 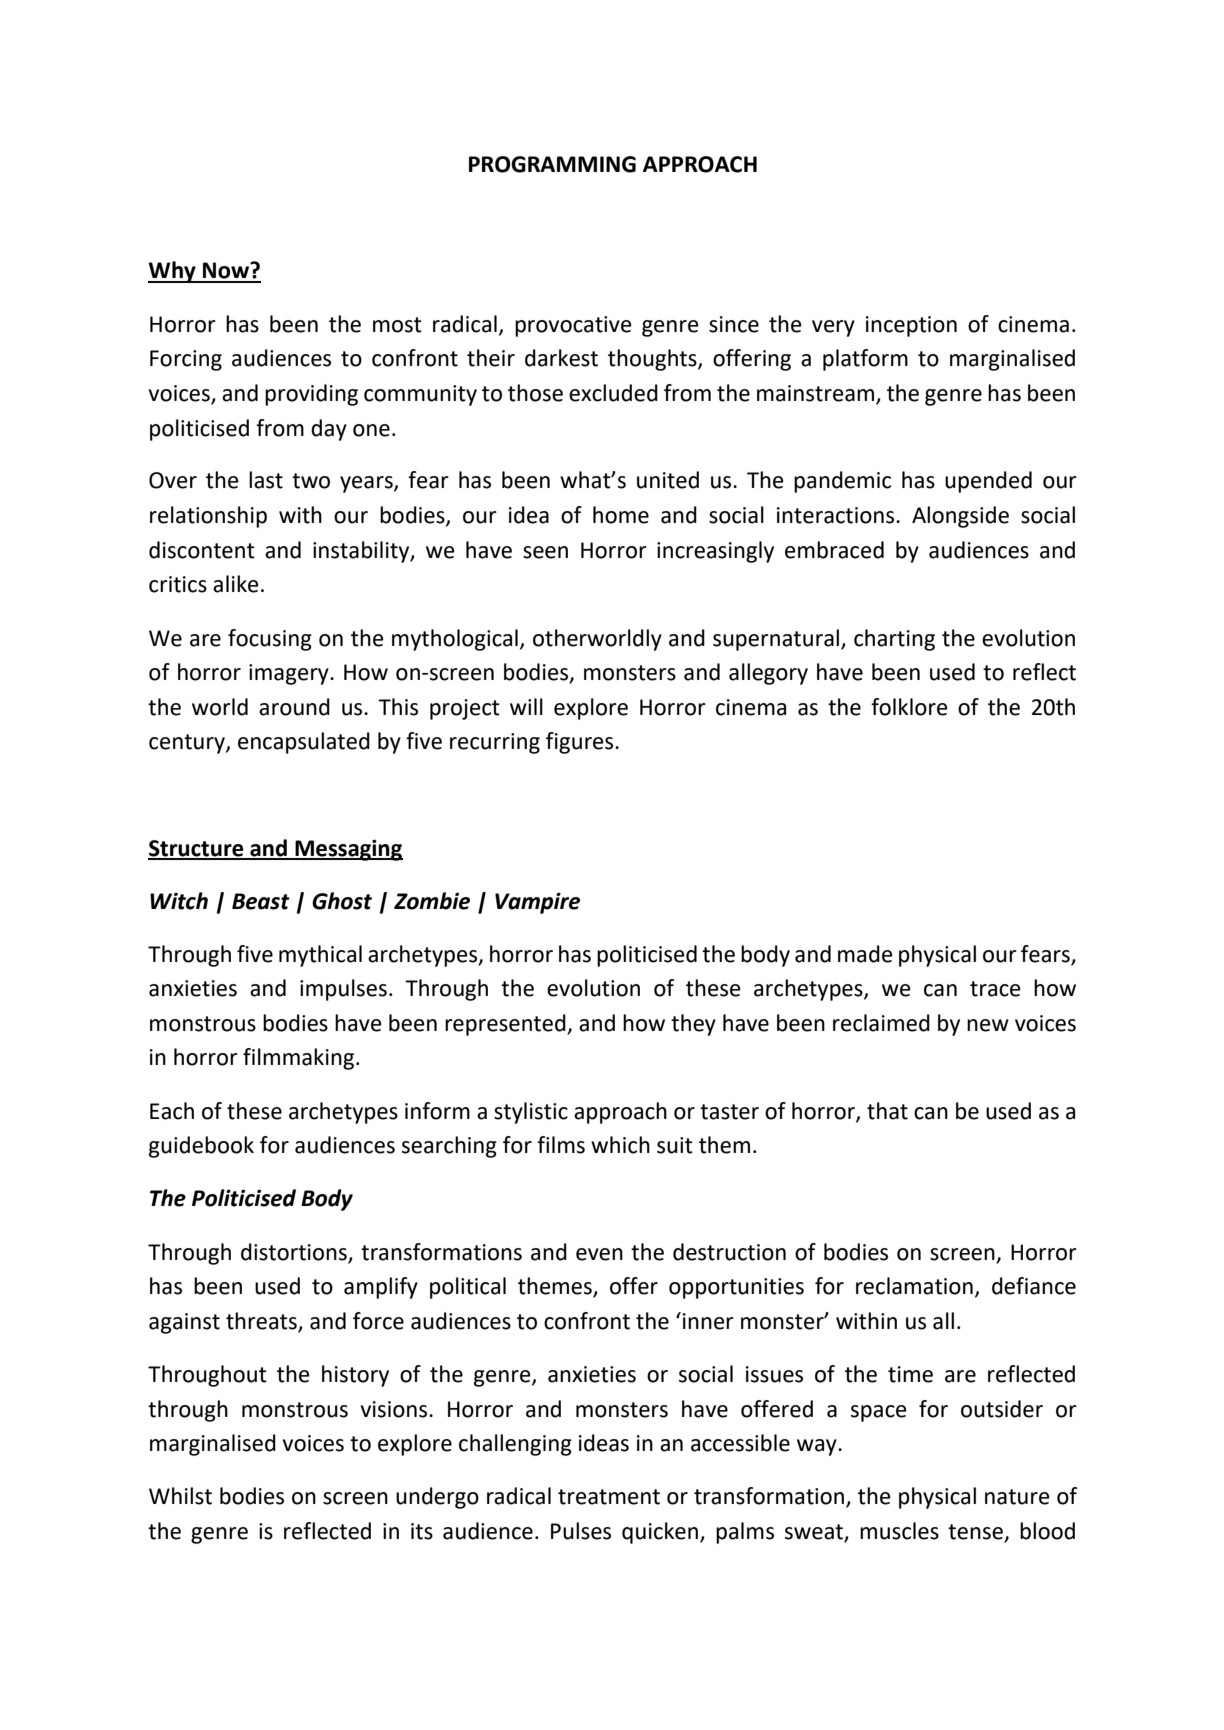 What do you see at coordinates (173, 272) in the image?
I see `Why` at bounding box center [173, 272].
